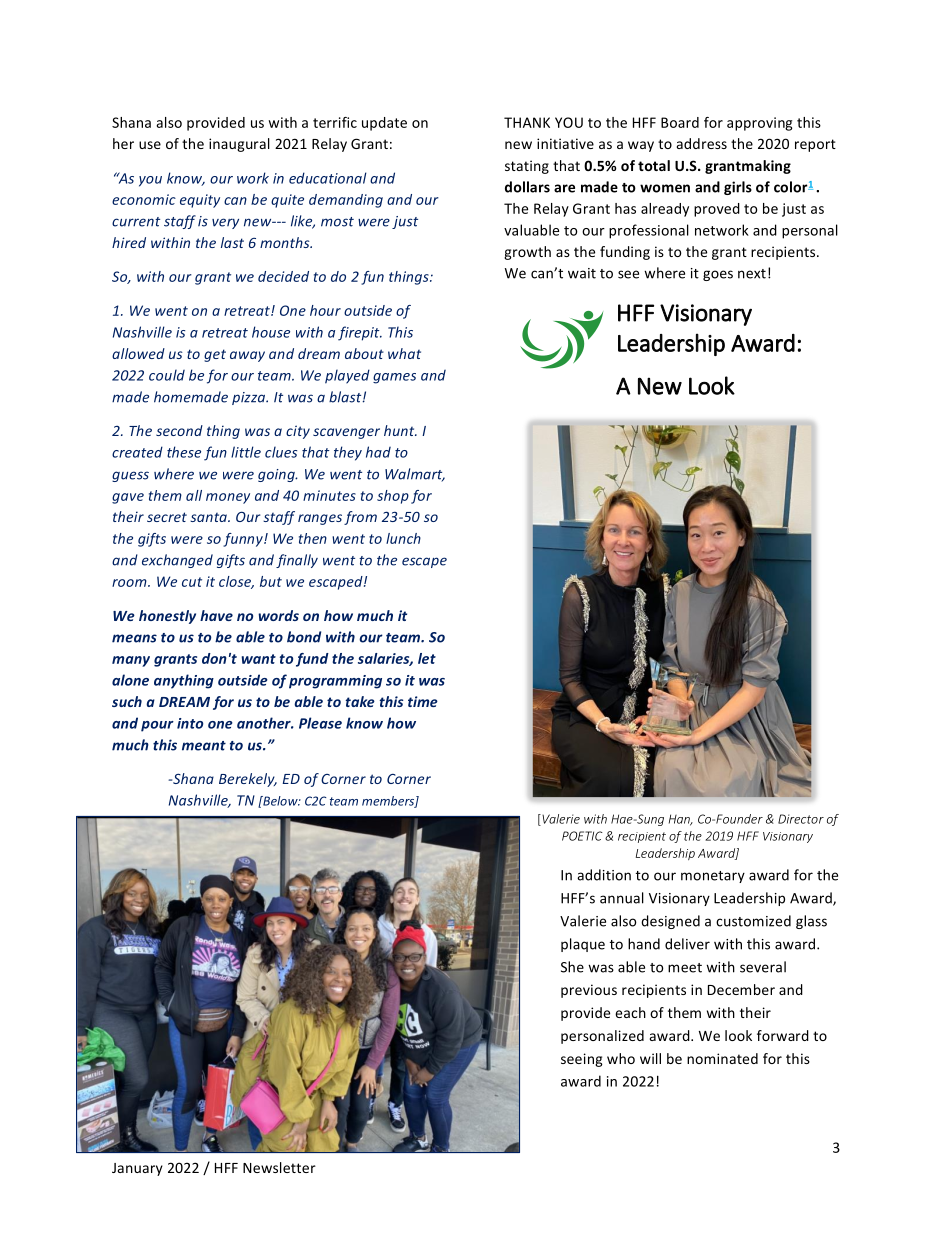 Image resolution: width=952 pixels, height=1233 pixels. Describe the element at coordinates (216, 615) in the screenshot. I see `have` at that location.
